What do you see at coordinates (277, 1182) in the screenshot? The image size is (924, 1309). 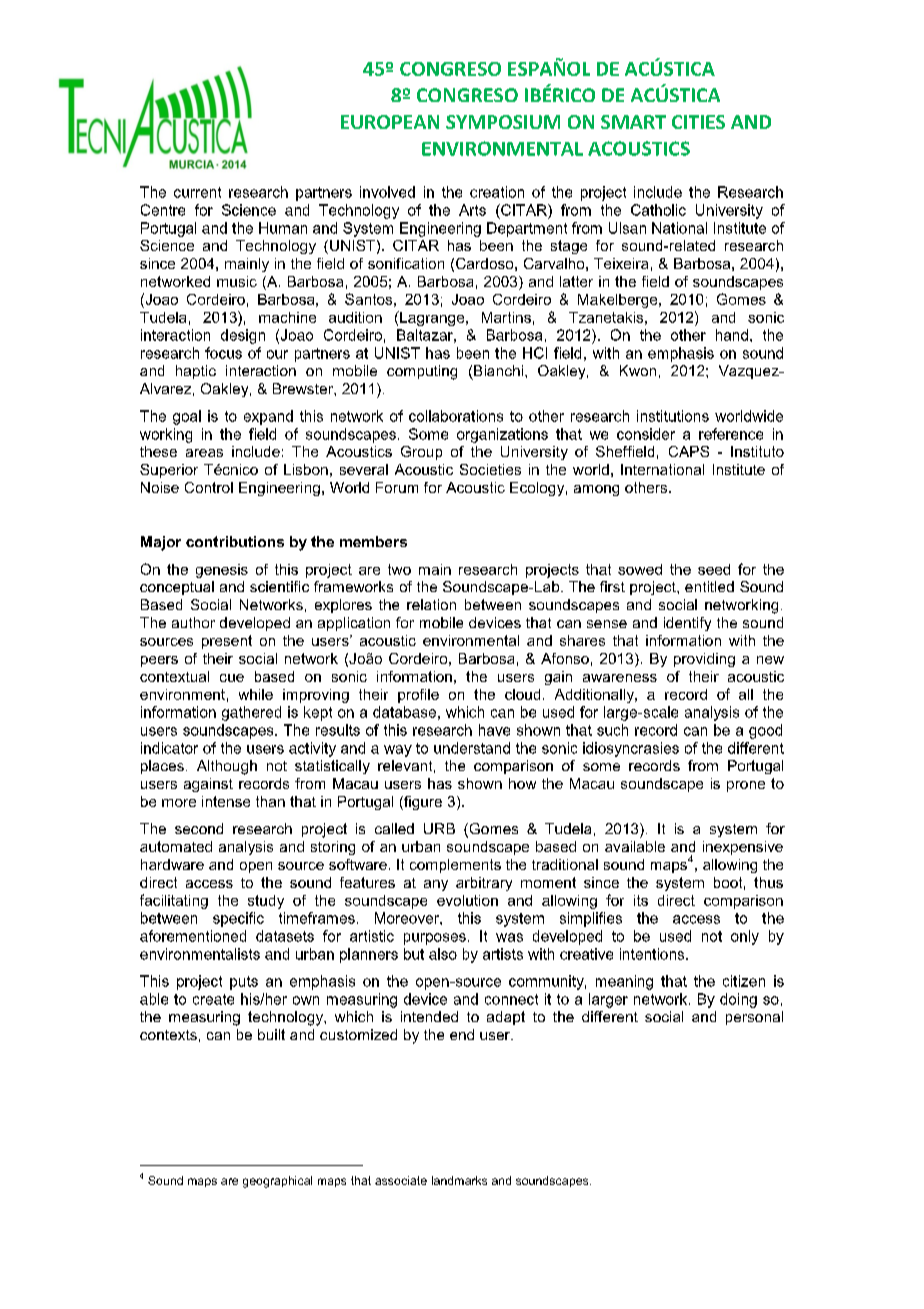 I see `geographical` at bounding box center [277, 1182].
